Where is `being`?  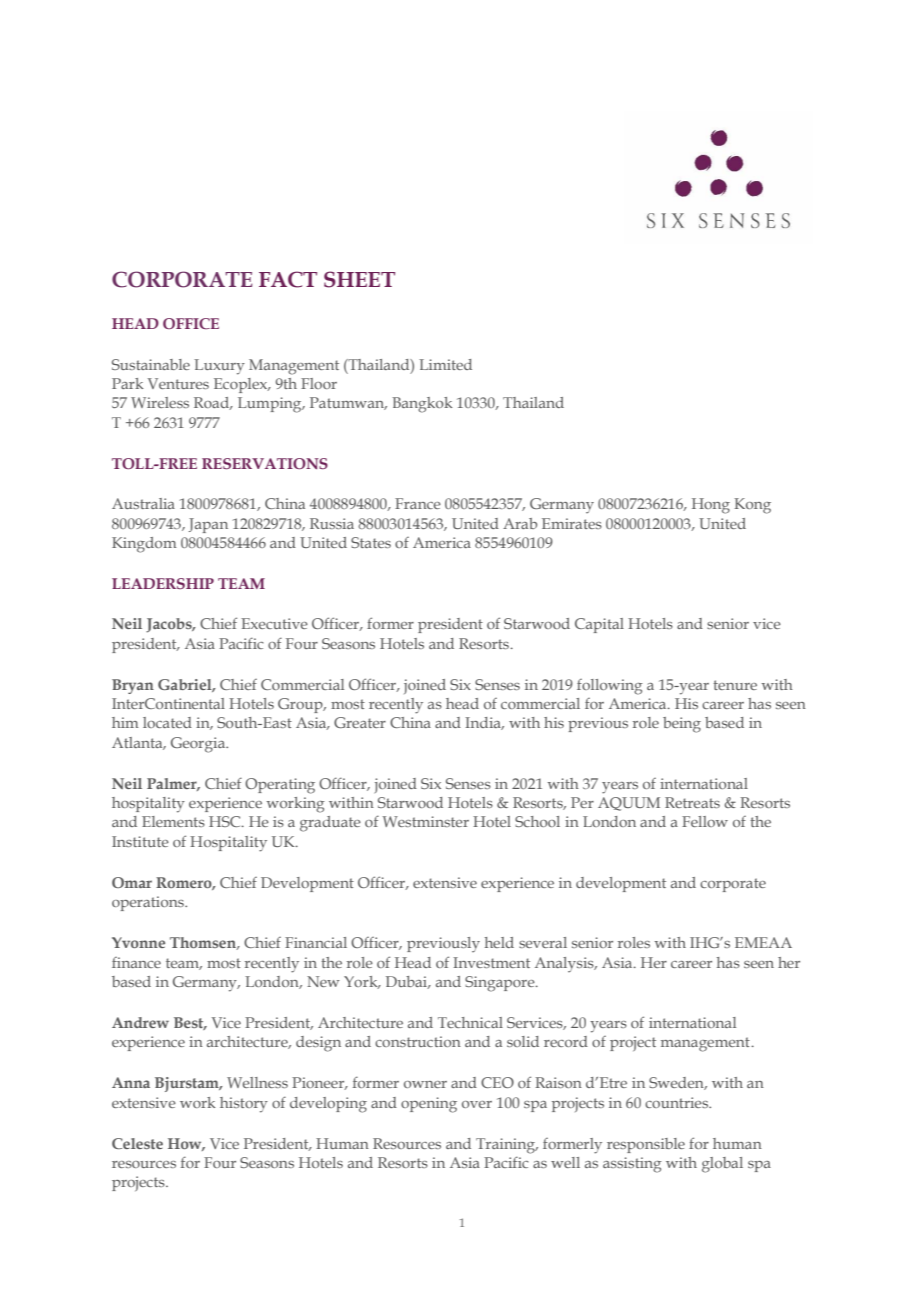
being is located at coordinates (682, 725).
